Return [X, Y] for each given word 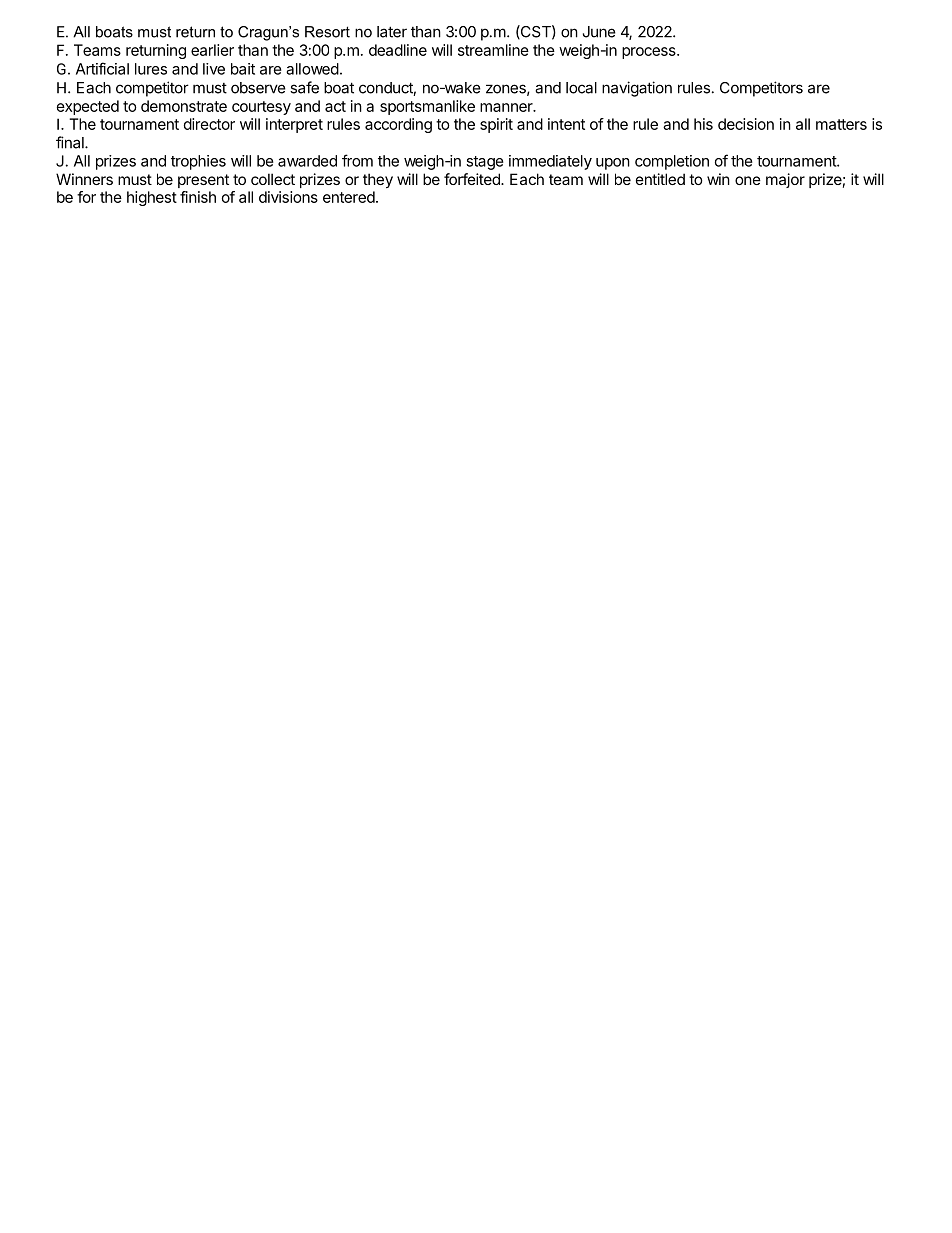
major [785, 180]
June [599, 32]
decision [746, 124]
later [392, 32]
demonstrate [184, 106]
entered [349, 197]
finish [198, 197]
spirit [496, 125]
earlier [212, 50]
